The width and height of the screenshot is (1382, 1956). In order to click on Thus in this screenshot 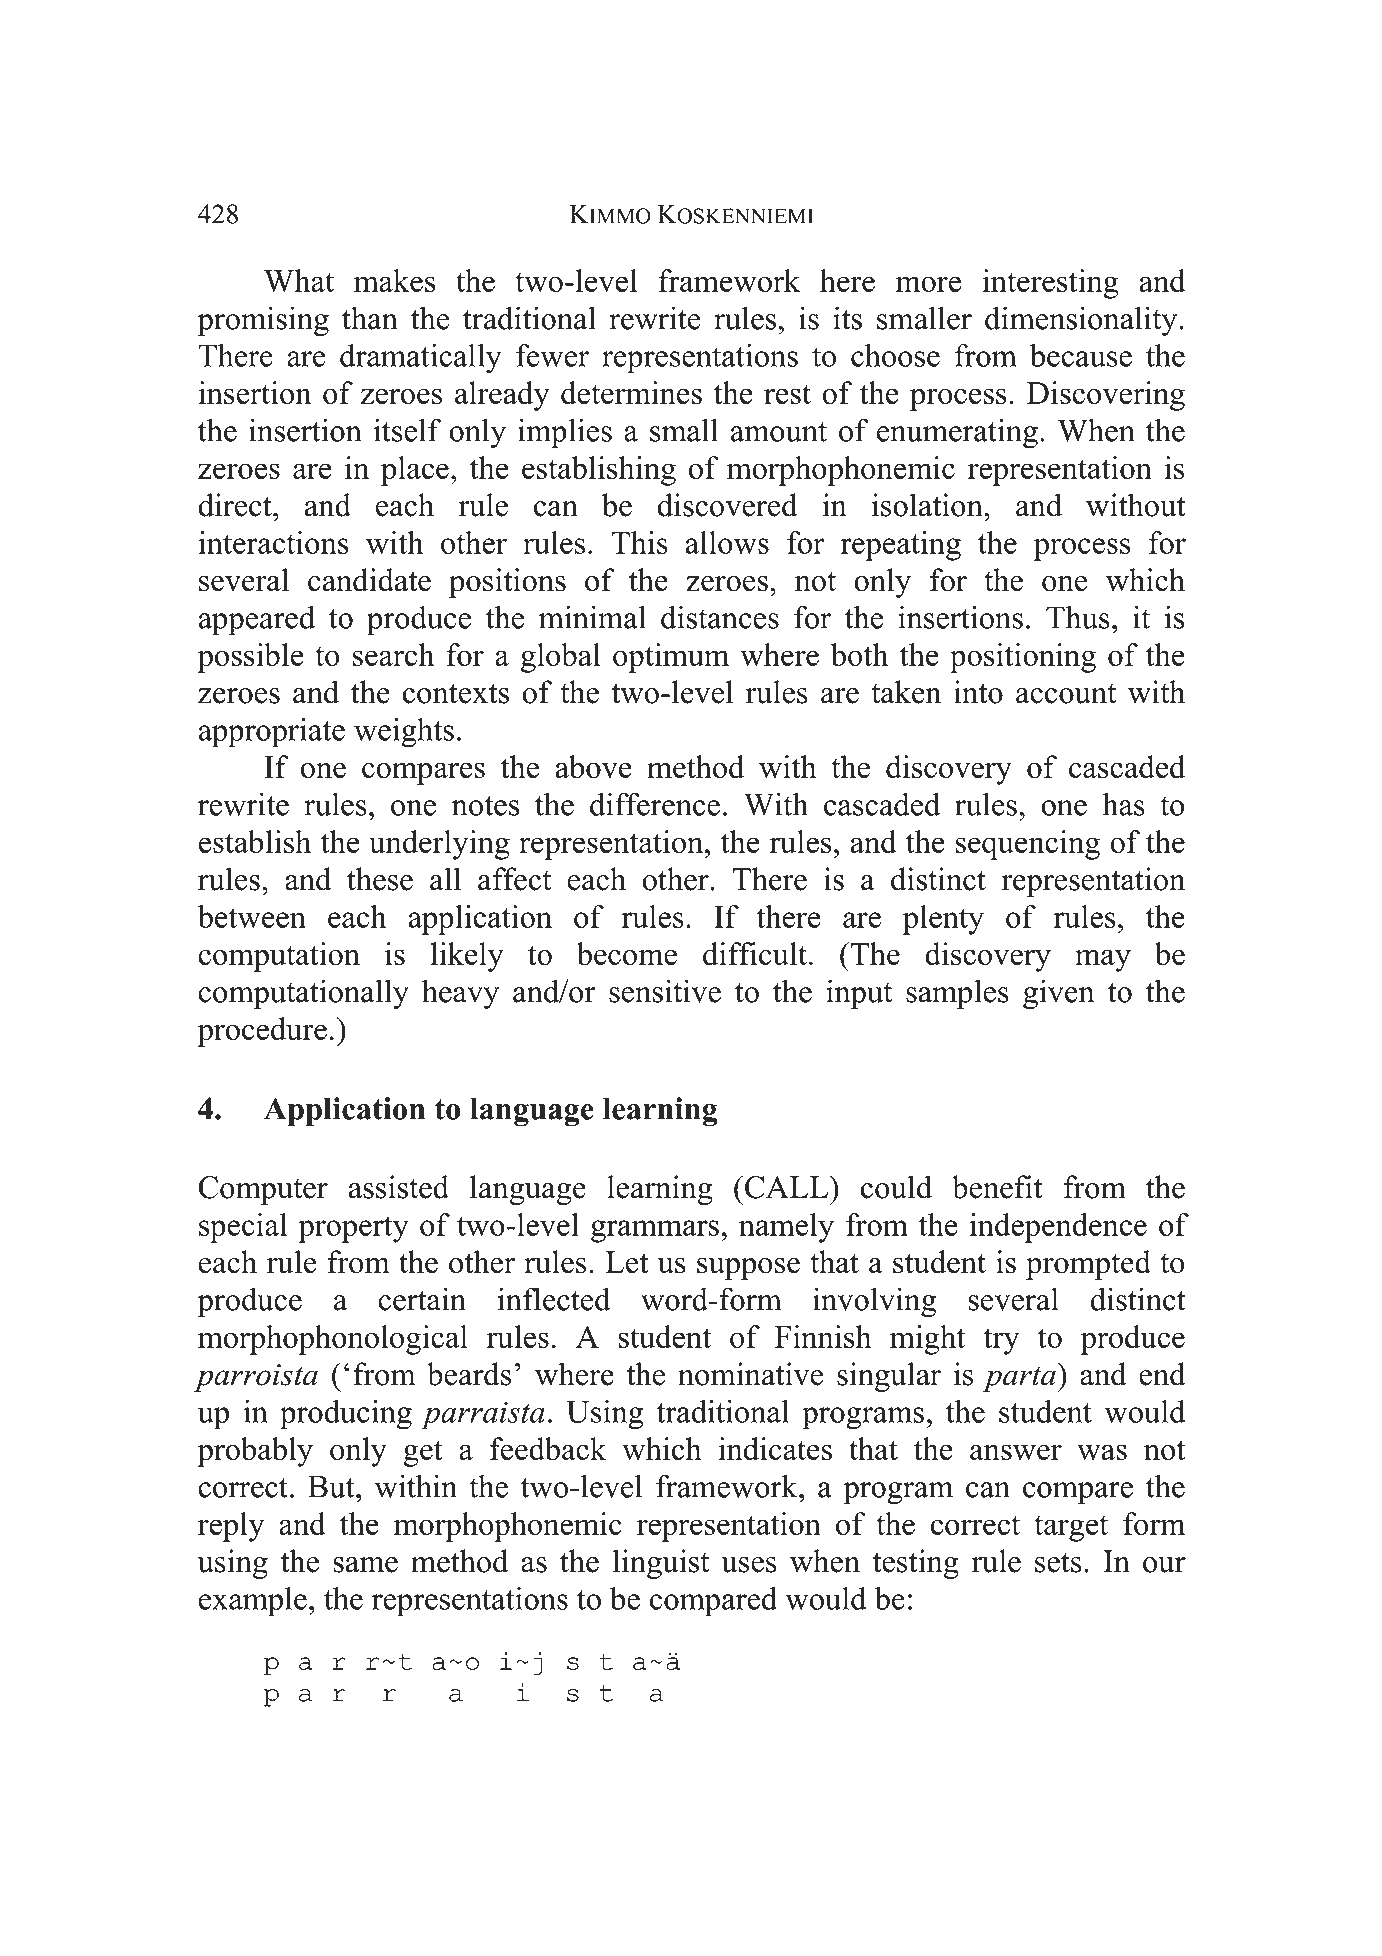, I will do `click(1078, 617)`.
